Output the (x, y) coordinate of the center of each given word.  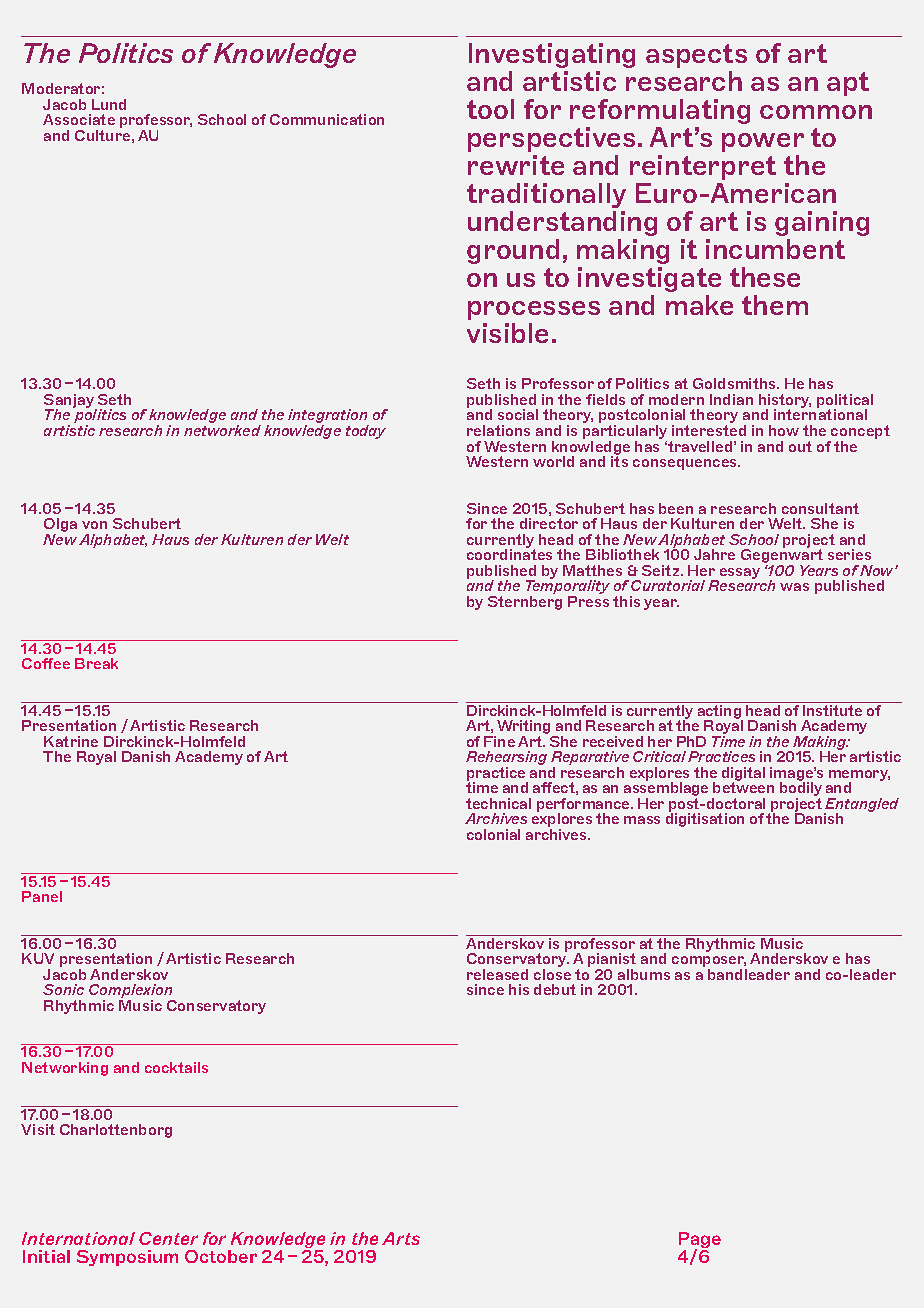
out (800, 446)
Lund (109, 104)
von (94, 525)
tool (490, 109)
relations (498, 430)
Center (168, 1238)
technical (498, 803)
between (743, 786)
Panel (42, 896)
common (816, 112)
